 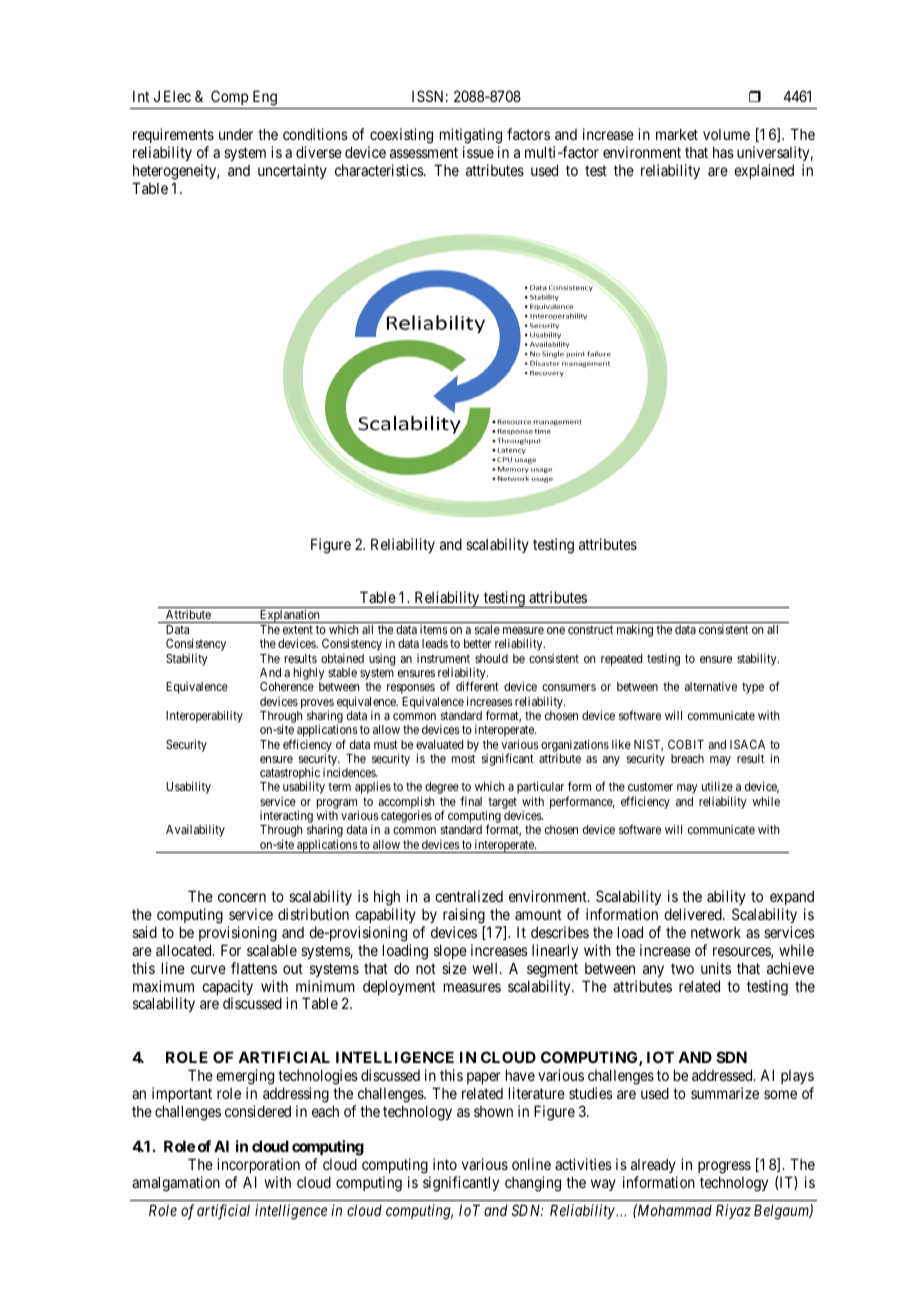 What do you see at coordinates (258, 1167) in the screenshot?
I see `incorporation` at bounding box center [258, 1167].
